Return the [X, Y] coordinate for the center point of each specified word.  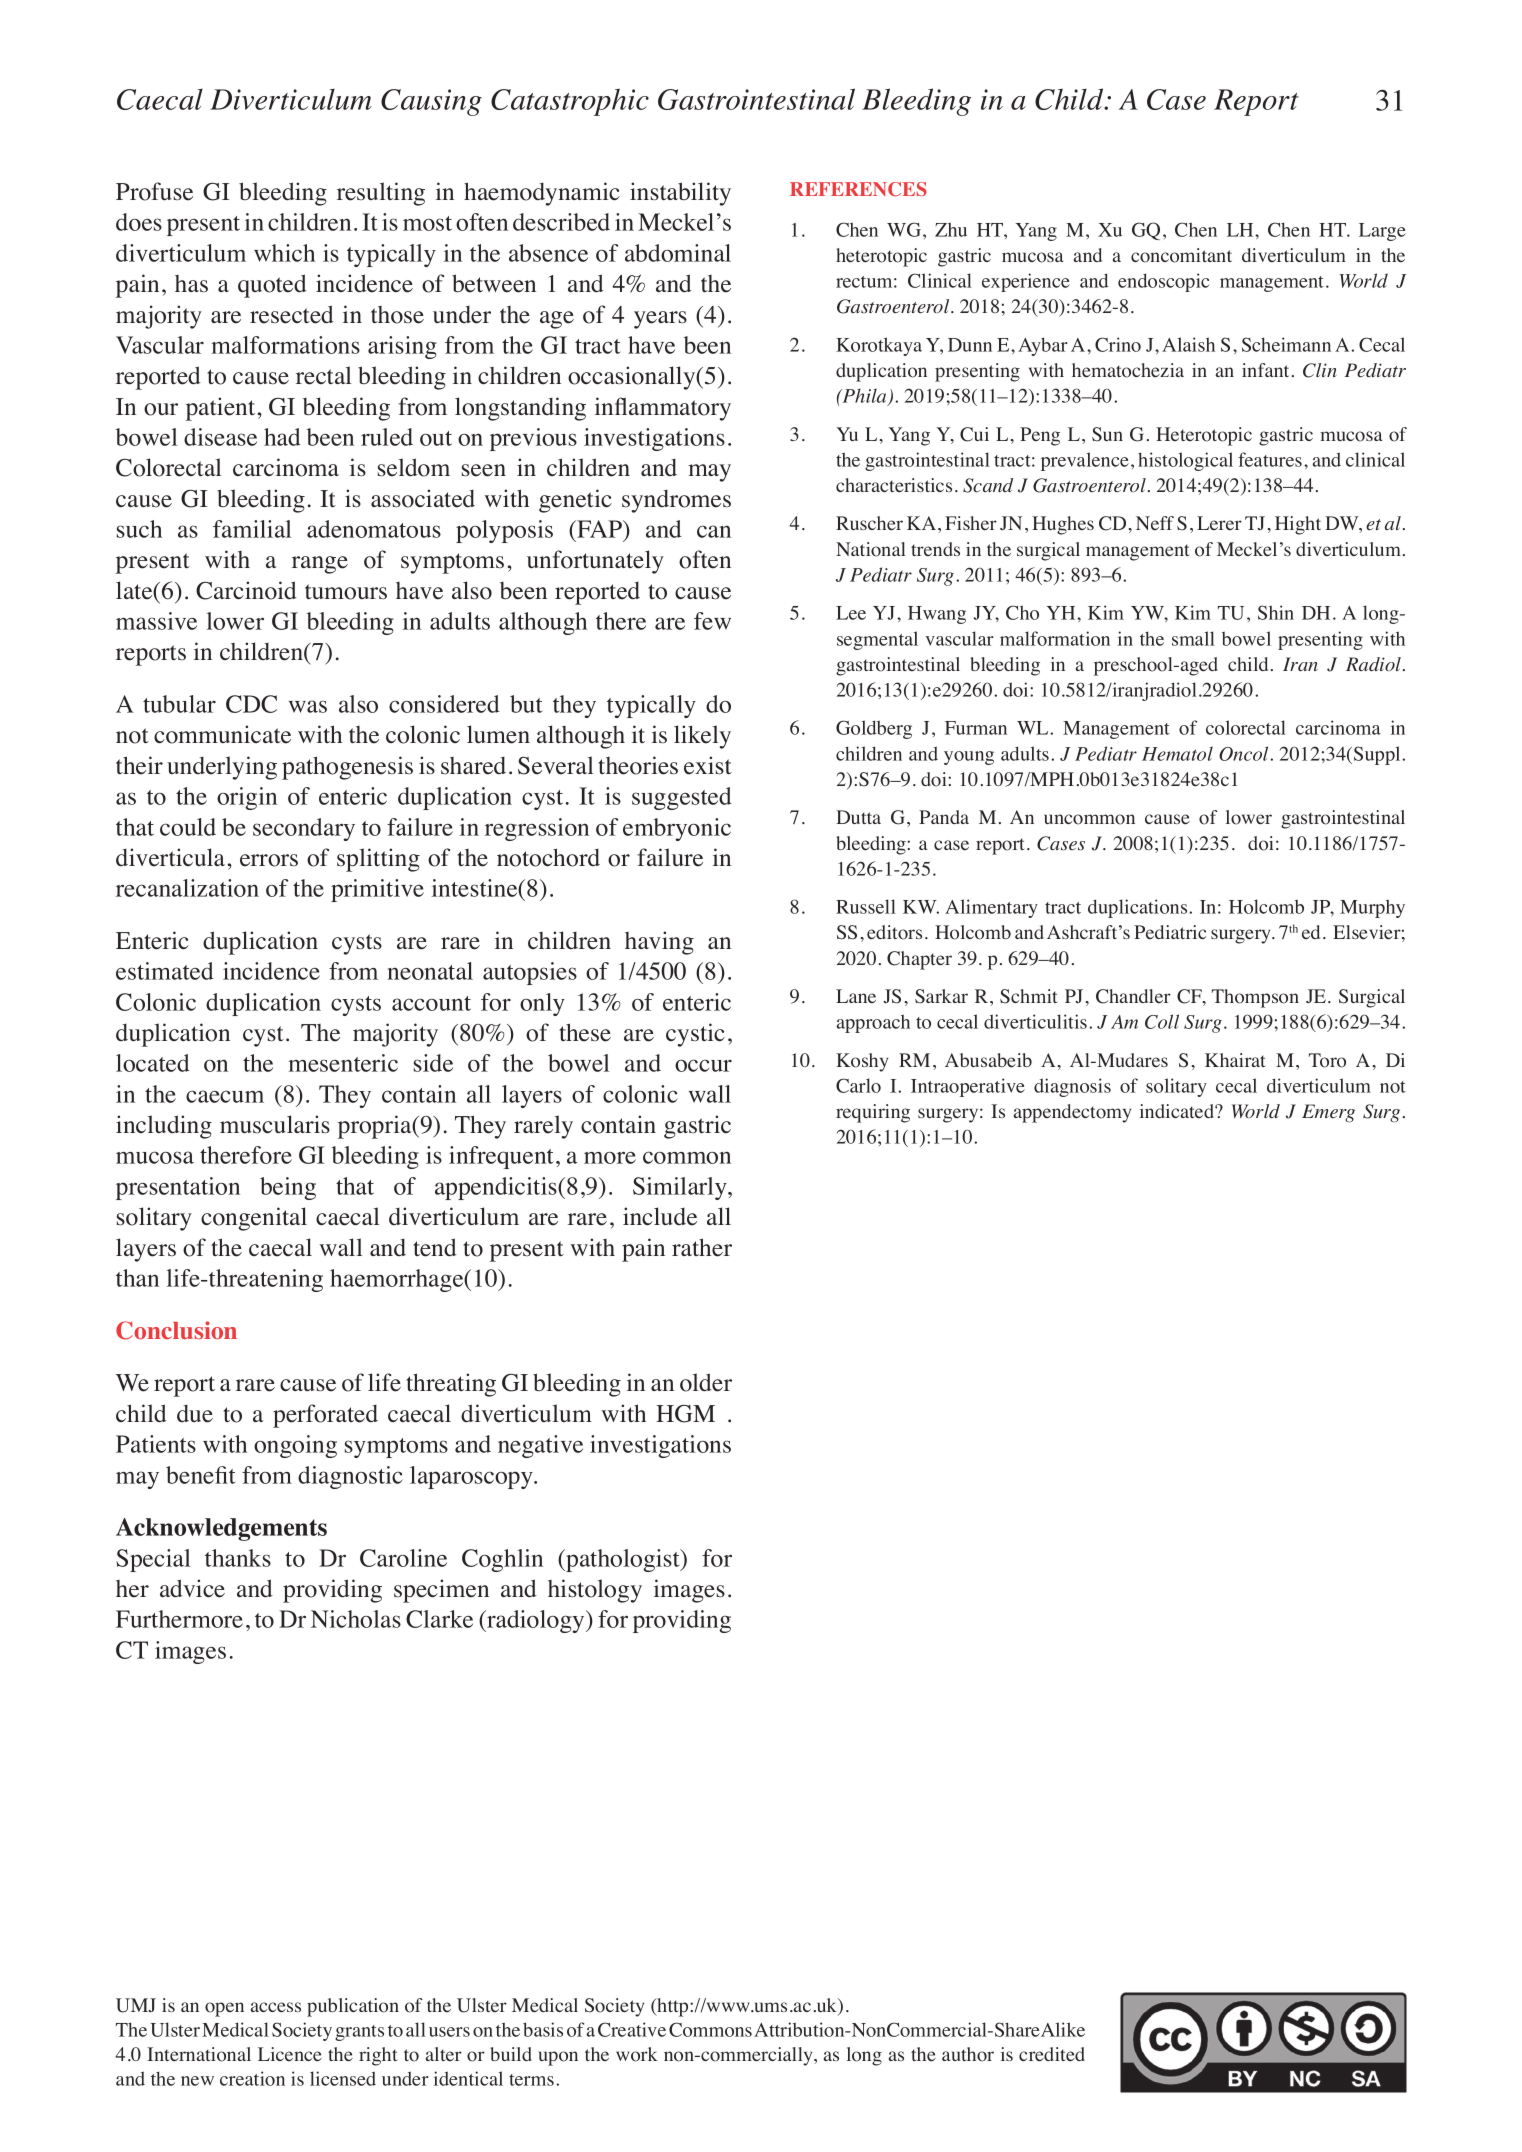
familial [252, 529]
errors [269, 860]
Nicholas [356, 1619]
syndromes [676, 501]
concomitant [1181, 255]
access [276, 2007]
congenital [254, 1219]
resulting [381, 194]
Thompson [1255, 998]
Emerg [1328, 1113]
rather [702, 1247]
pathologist [623, 1560]
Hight [1298, 525]
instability [680, 194]
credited [1052, 2054]
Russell [866, 906]
